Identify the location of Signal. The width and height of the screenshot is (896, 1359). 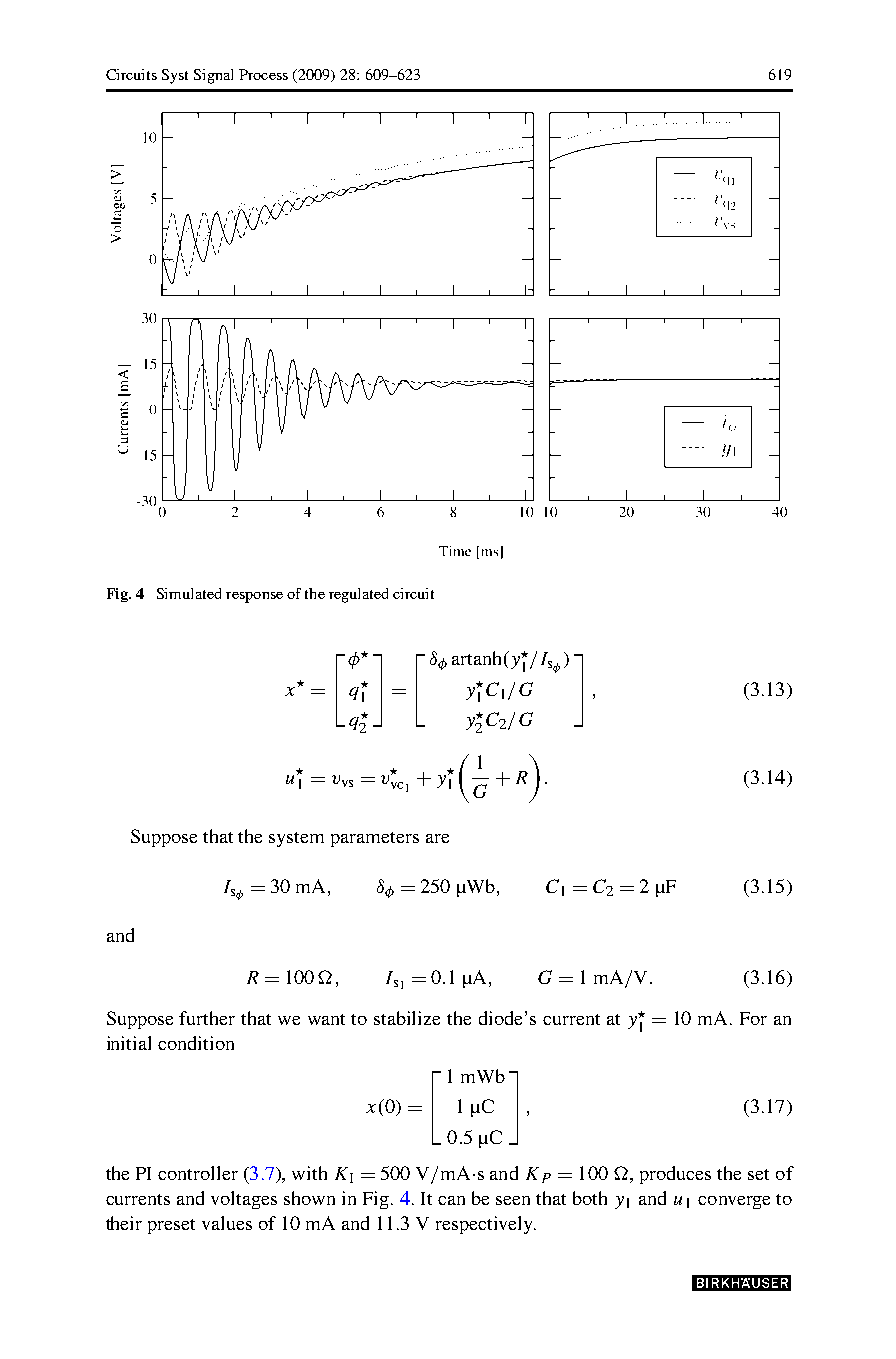
(213, 76).
